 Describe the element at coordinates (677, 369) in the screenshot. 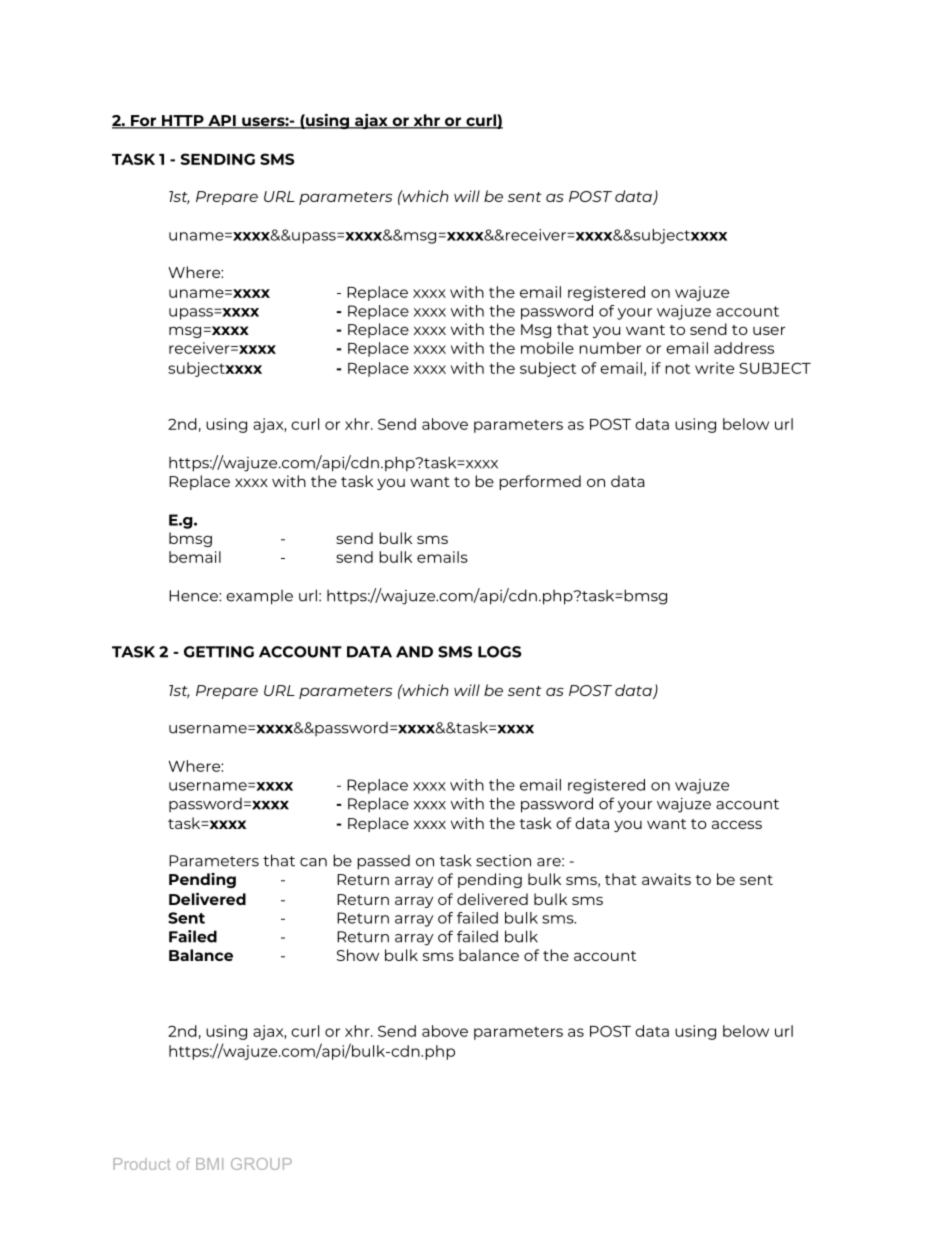

I see `not` at that location.
